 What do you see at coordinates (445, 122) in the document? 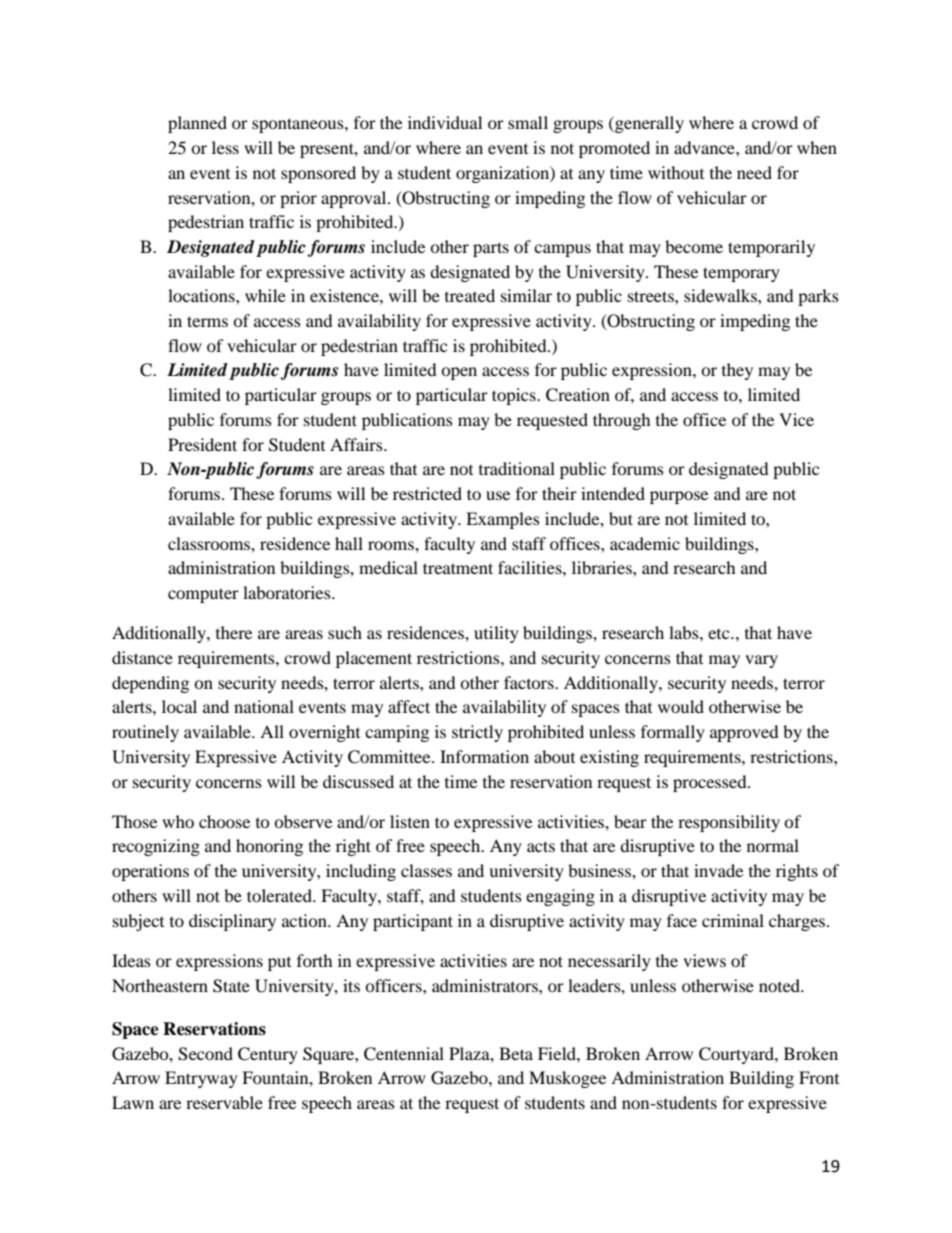
I see `individual` at bounding box center [445, 122].
